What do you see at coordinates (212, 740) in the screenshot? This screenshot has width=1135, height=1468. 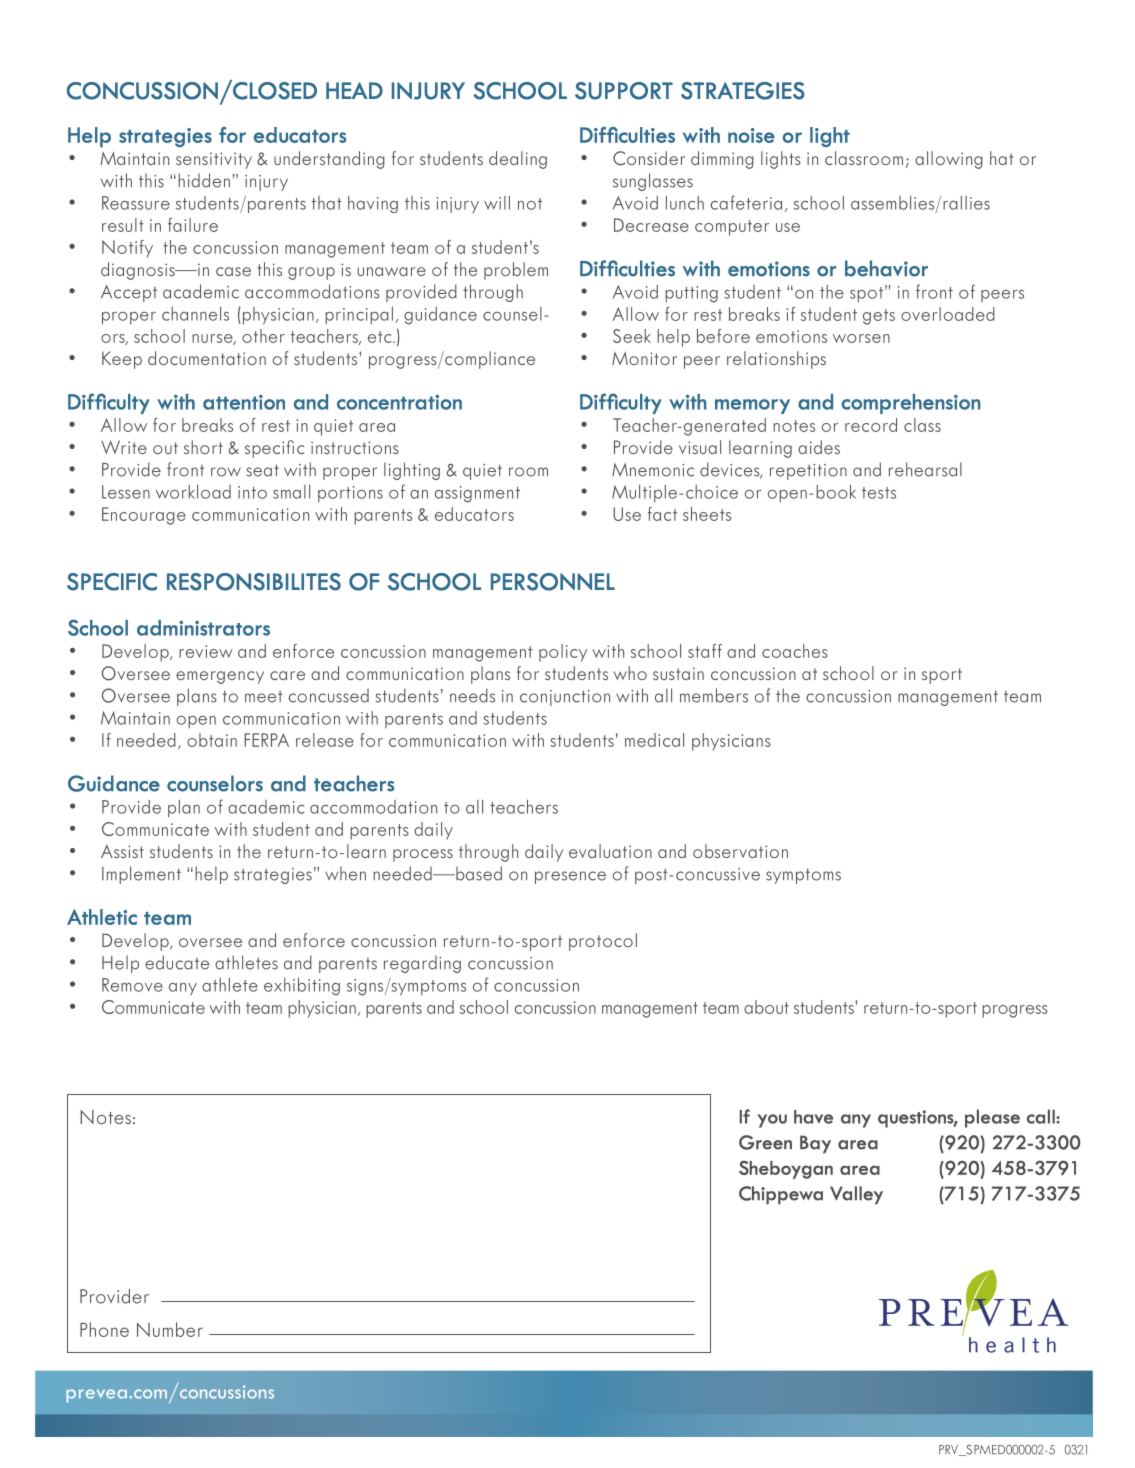 I see `obtain` at bounding box center [212, 740].
